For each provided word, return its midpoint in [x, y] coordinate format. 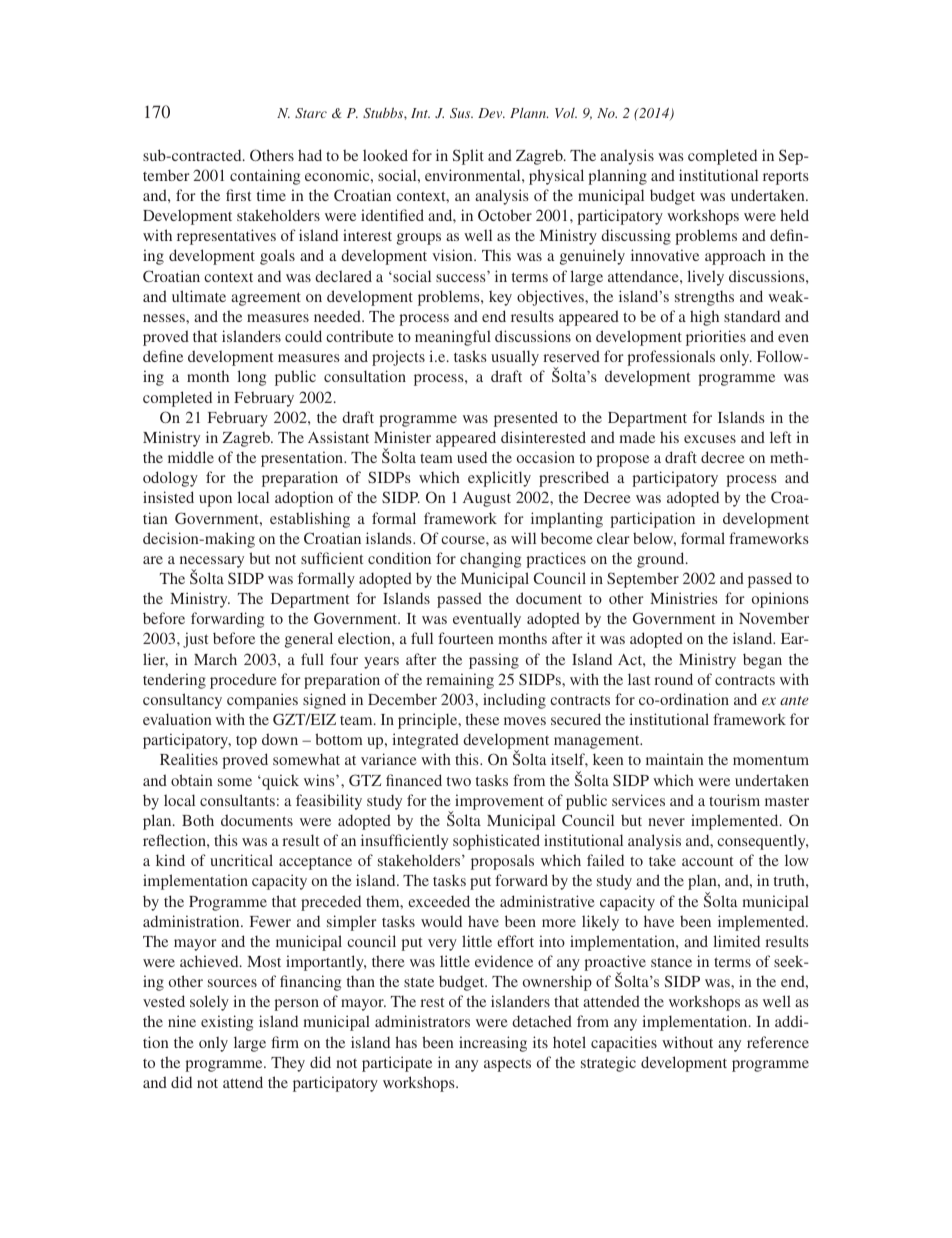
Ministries [684, 598]
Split [468, 157]
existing [227, 1023]
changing [490, 560]
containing [265, 177]
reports [786, 178]
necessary [212, 563]
